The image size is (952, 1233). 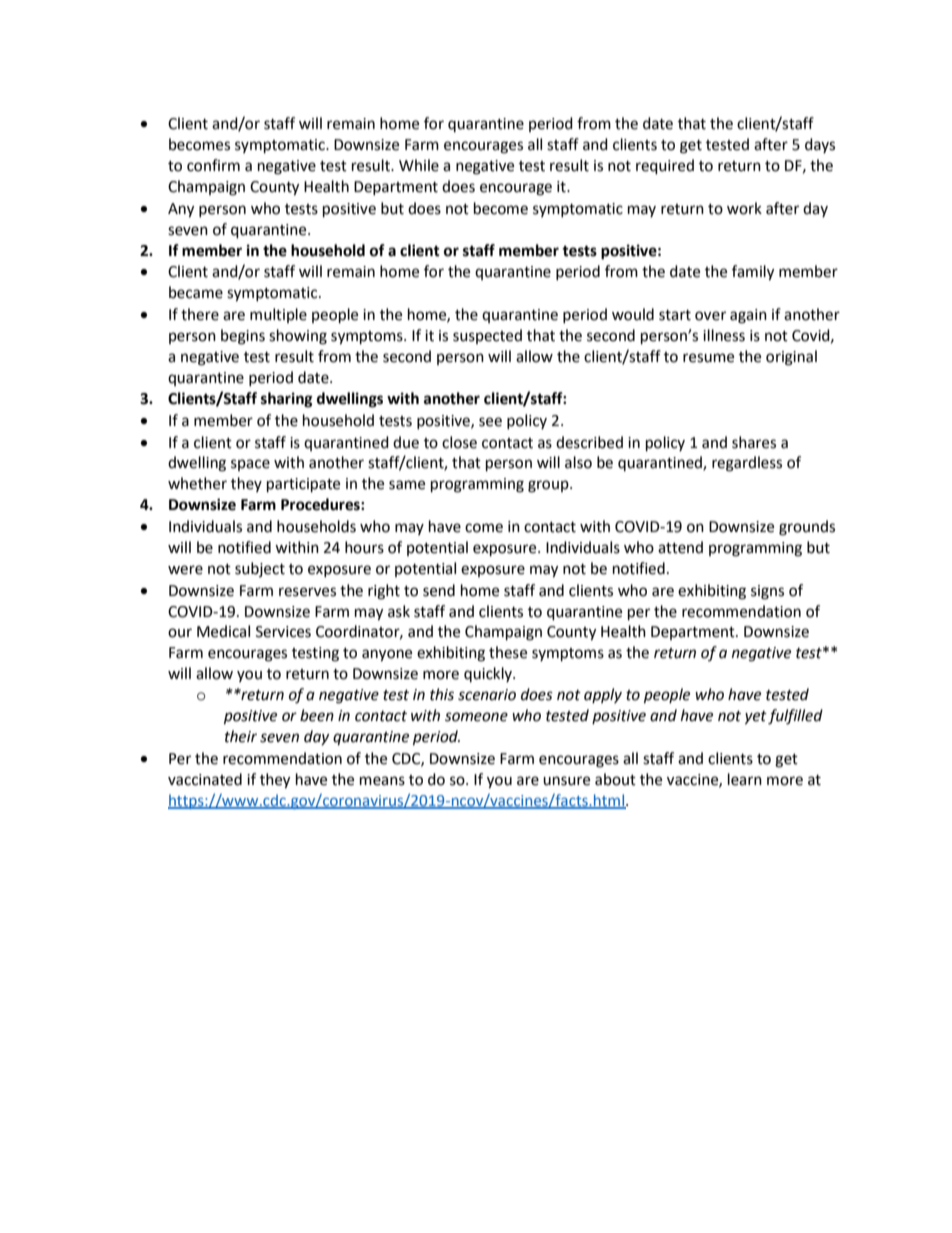 I want to click on While, so click(x=419, y=165).
